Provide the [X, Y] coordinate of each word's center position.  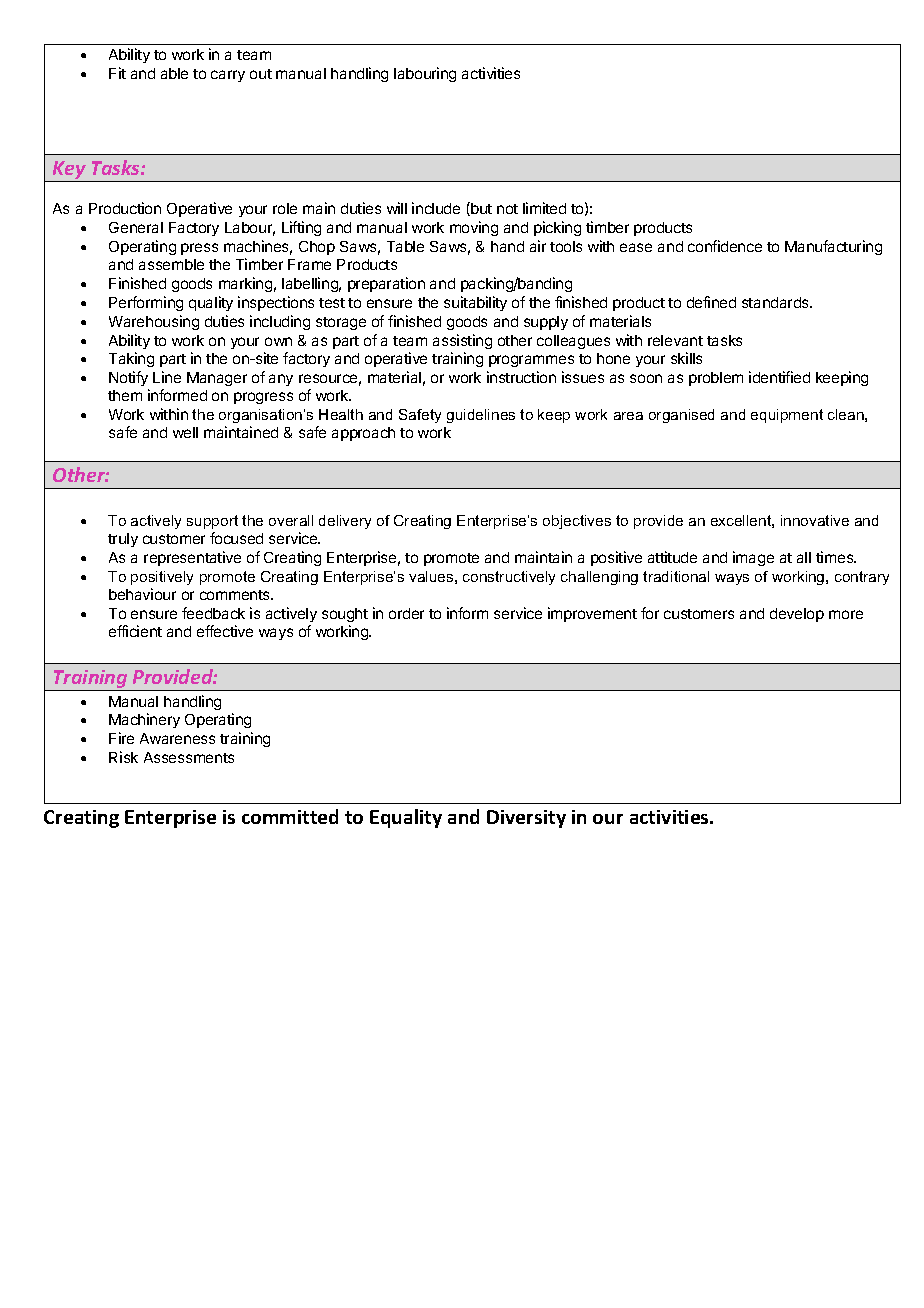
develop [797, 615]
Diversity [526, 819]
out [261, 74]
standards [776, 302]
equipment [787, 416]
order [406, 613]
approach [363, 434]
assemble [171, 264]
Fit [117, 73]
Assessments [189, 757]
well [185, 432]
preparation [386, 284]
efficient [135, 631]
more [846, 614]
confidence [725, 246]
